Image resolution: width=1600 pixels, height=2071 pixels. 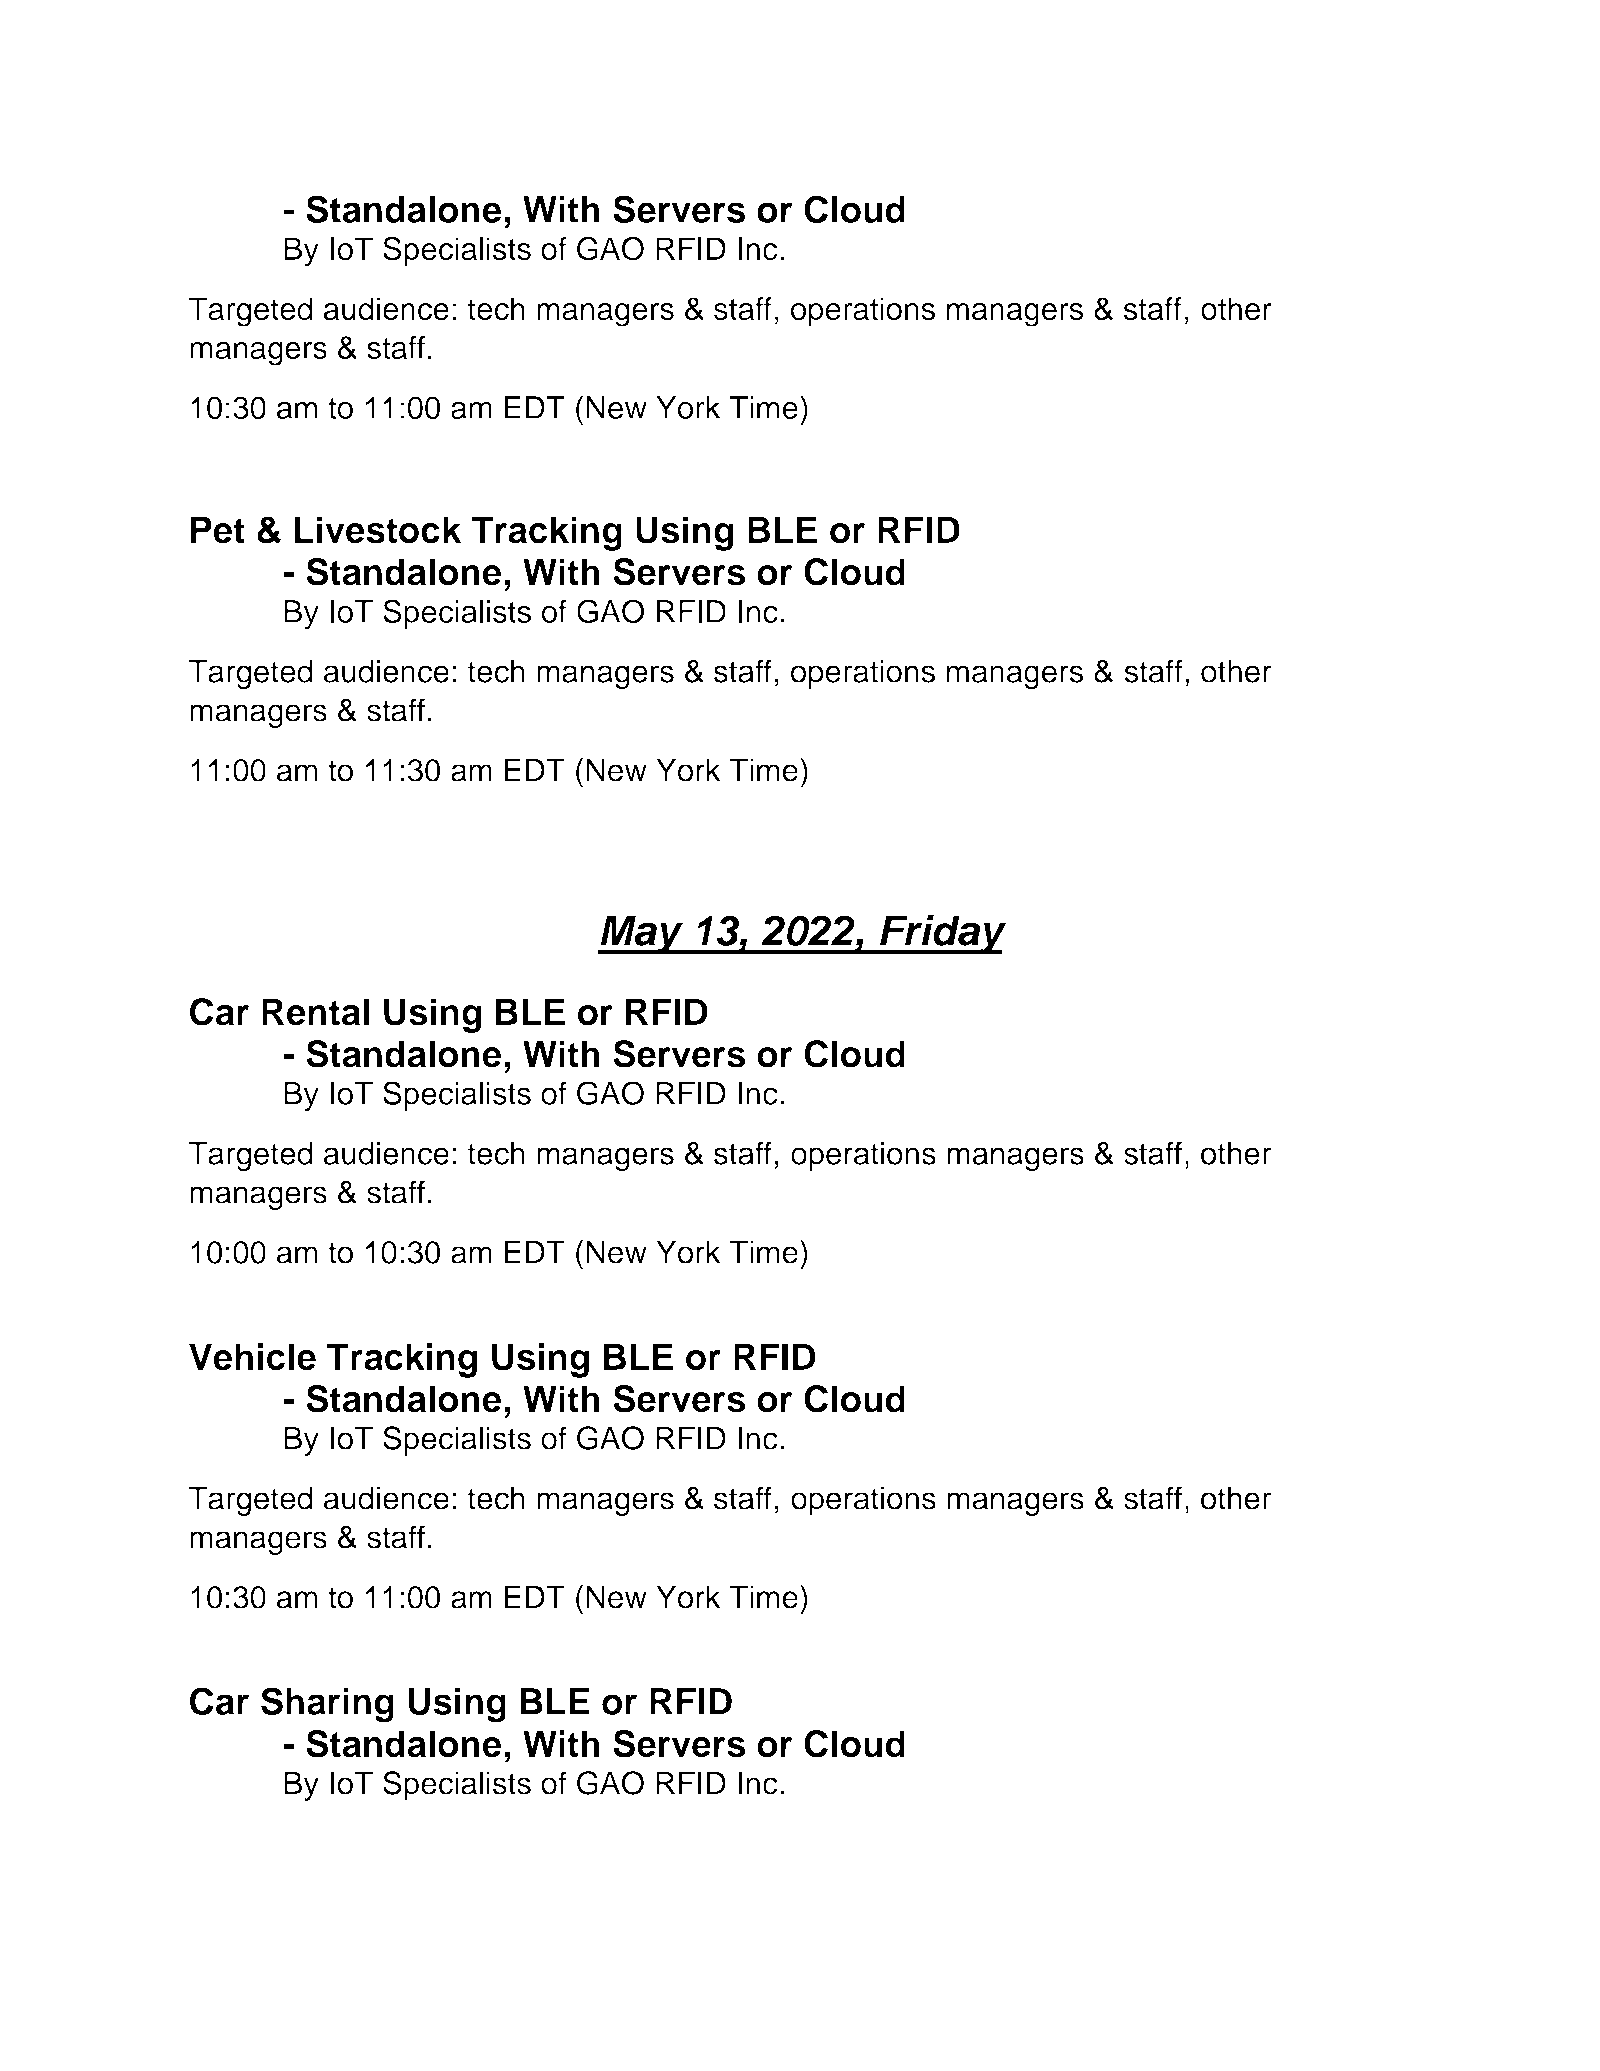 I want to click on Livestock, so click(x=378, y=530).
